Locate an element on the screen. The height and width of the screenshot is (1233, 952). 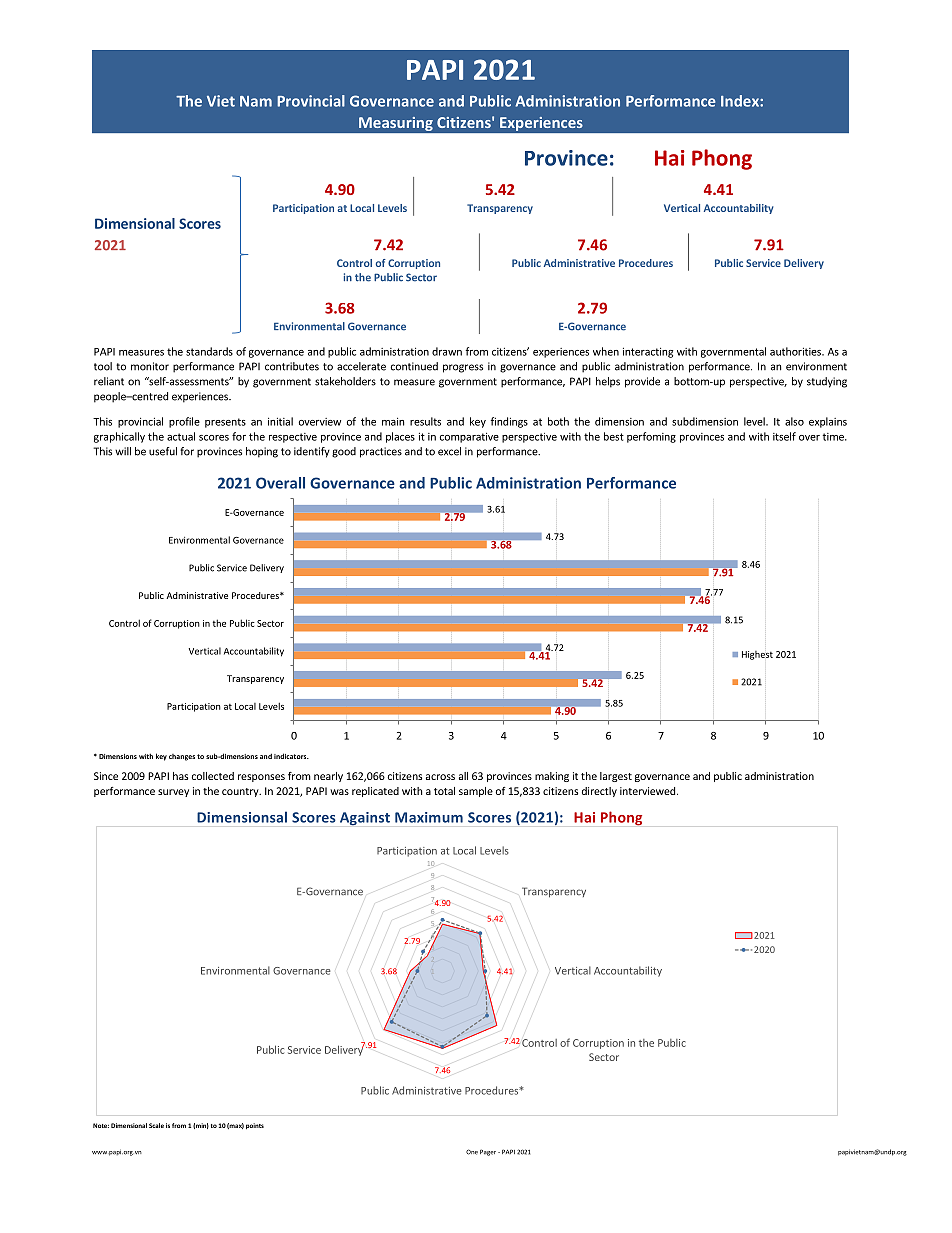
survey is located at coordinates (173, 793).
